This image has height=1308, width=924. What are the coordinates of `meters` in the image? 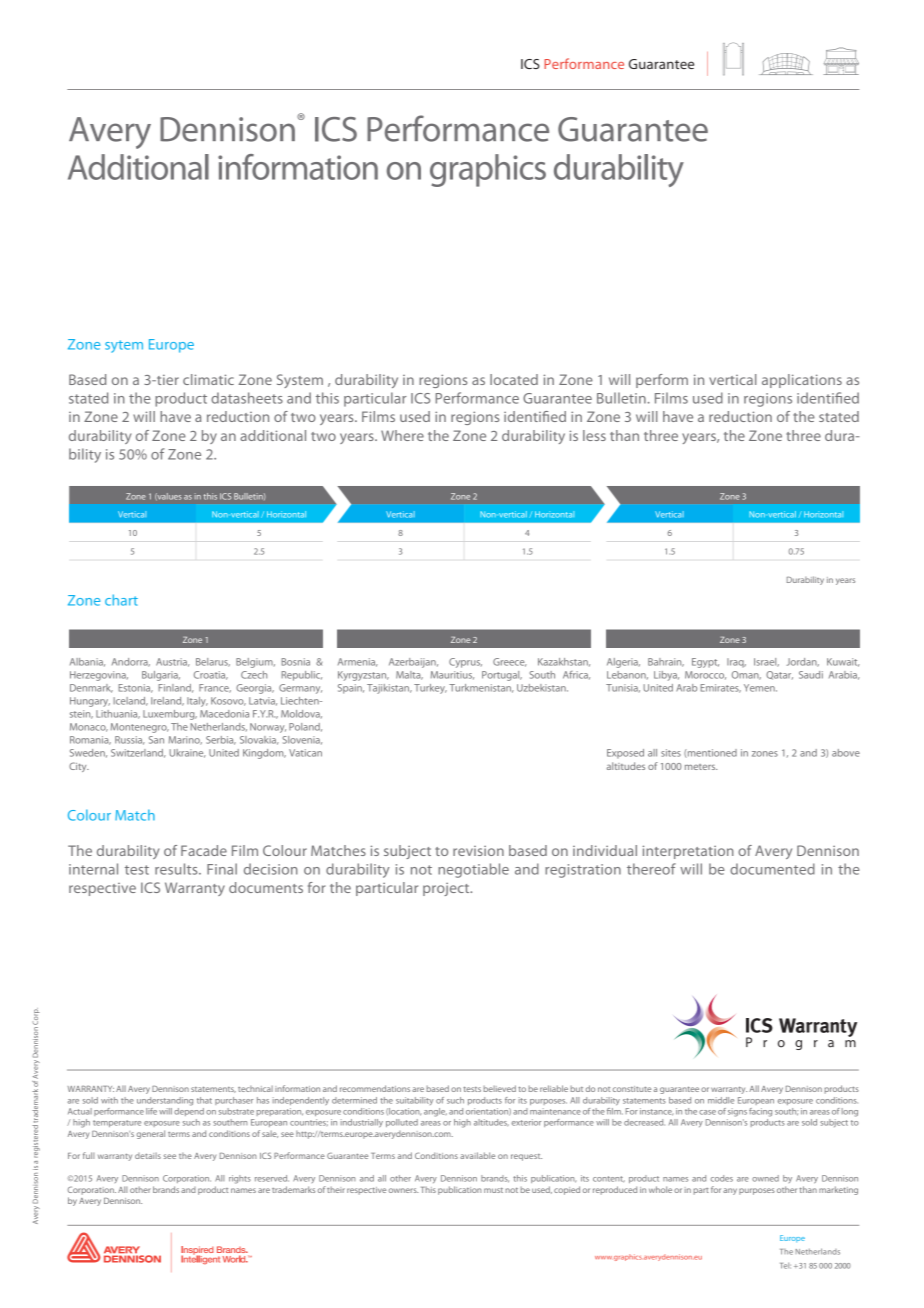 It's located at (701, 767).
